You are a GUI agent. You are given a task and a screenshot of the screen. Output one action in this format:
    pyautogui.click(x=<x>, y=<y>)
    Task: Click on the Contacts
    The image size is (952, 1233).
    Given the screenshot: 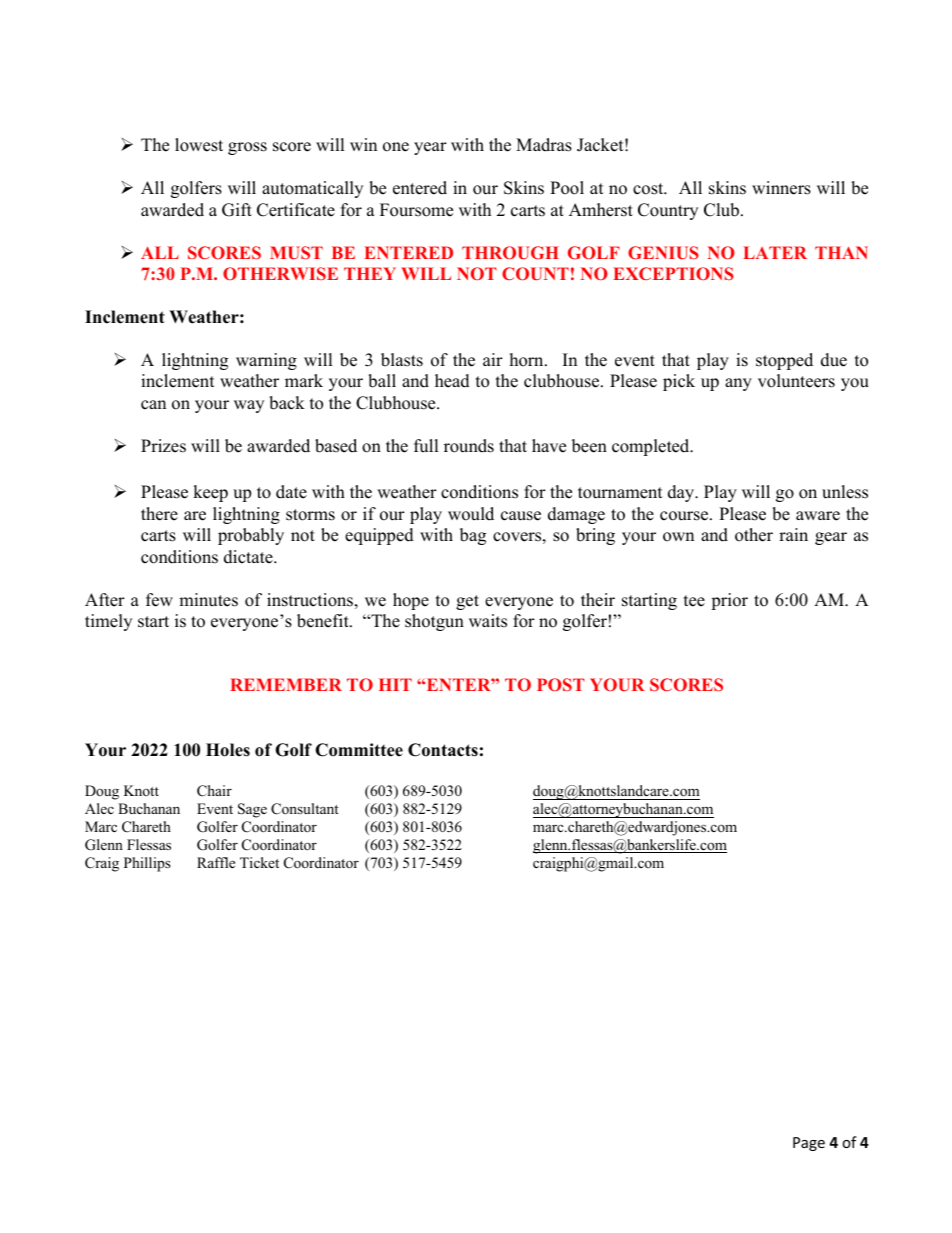 What is the action you would take?
    pyautogui.click(x=443, y=750)
